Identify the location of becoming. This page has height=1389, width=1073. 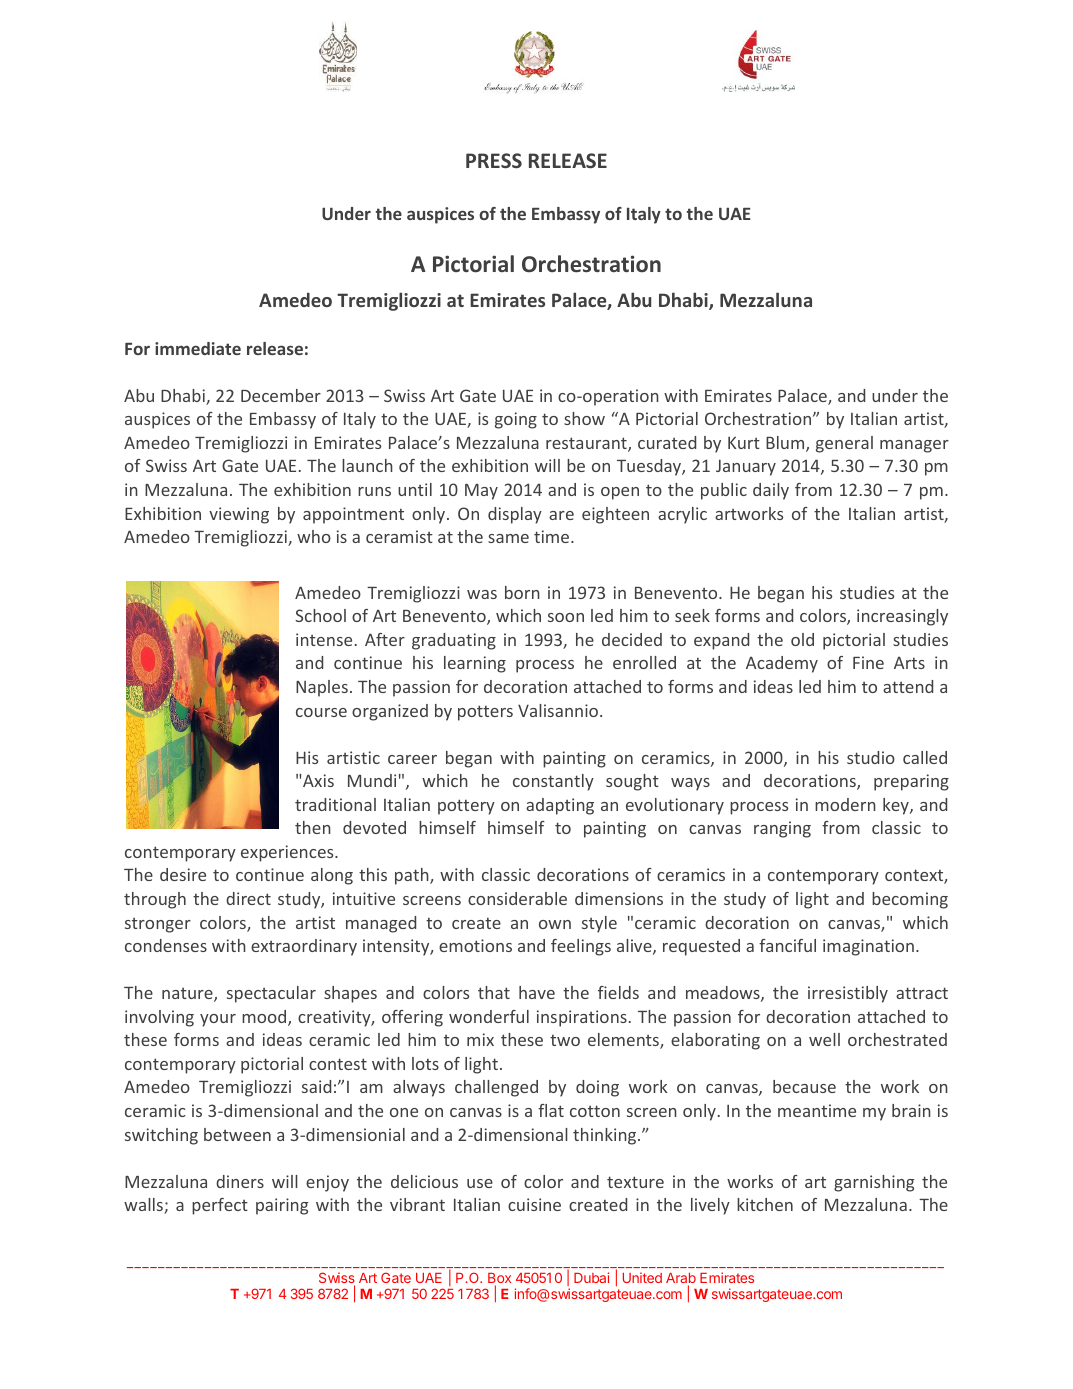
(910, 900).
